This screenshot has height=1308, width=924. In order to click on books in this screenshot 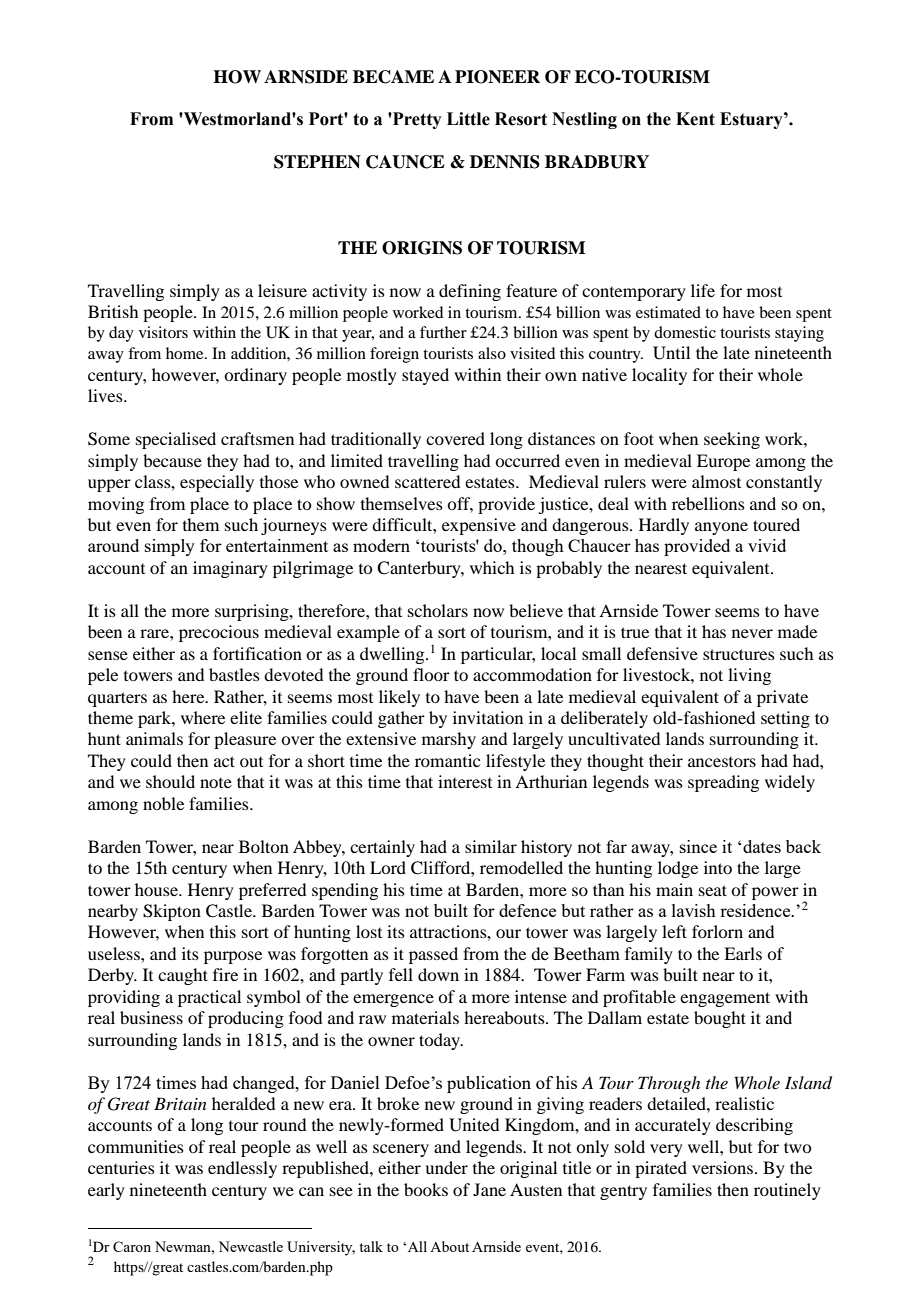, I will do `click(426, 1189)`.
